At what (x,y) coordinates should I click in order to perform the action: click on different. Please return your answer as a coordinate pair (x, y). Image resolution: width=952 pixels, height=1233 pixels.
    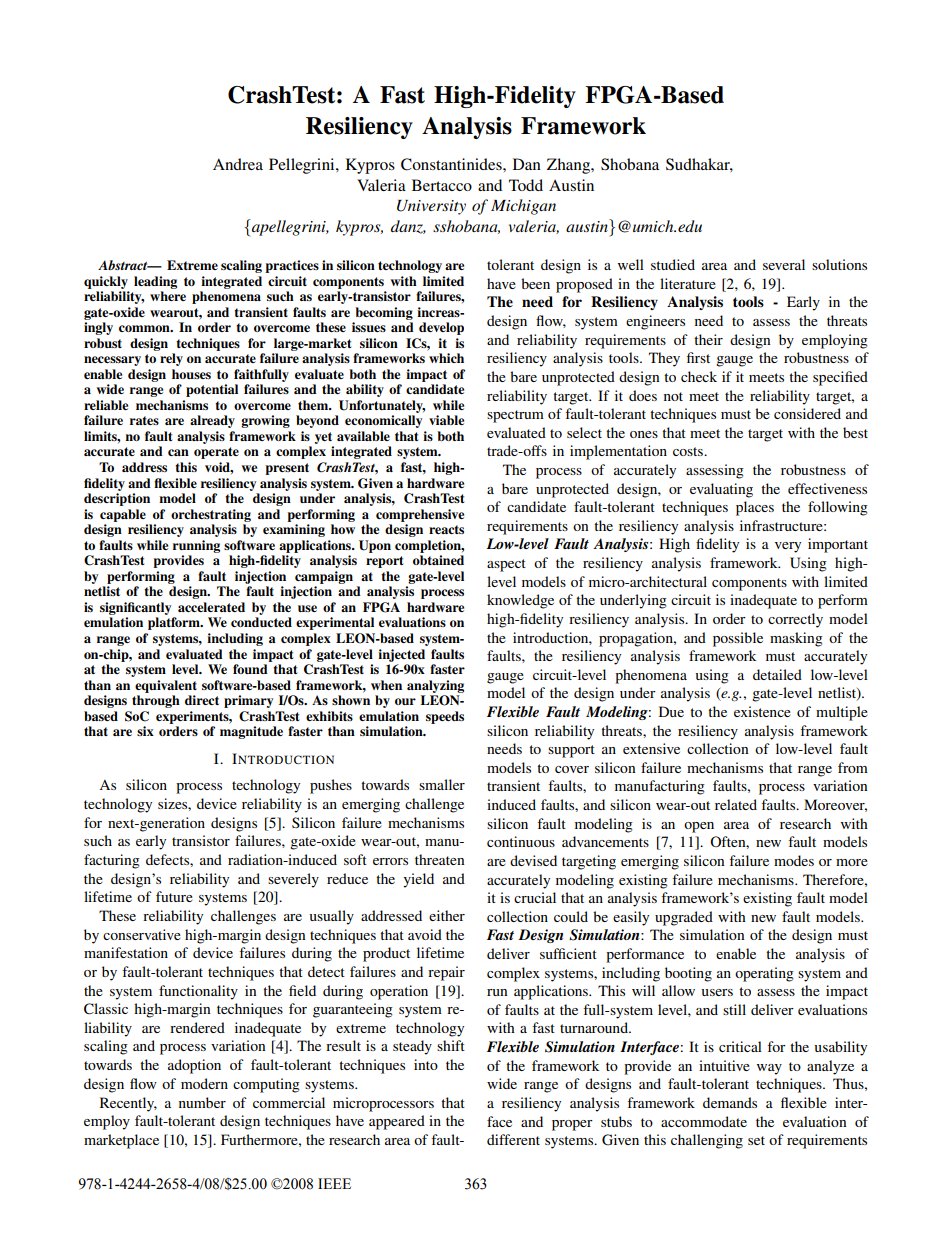
    Looking at the image, I should click on (513, 1139).
